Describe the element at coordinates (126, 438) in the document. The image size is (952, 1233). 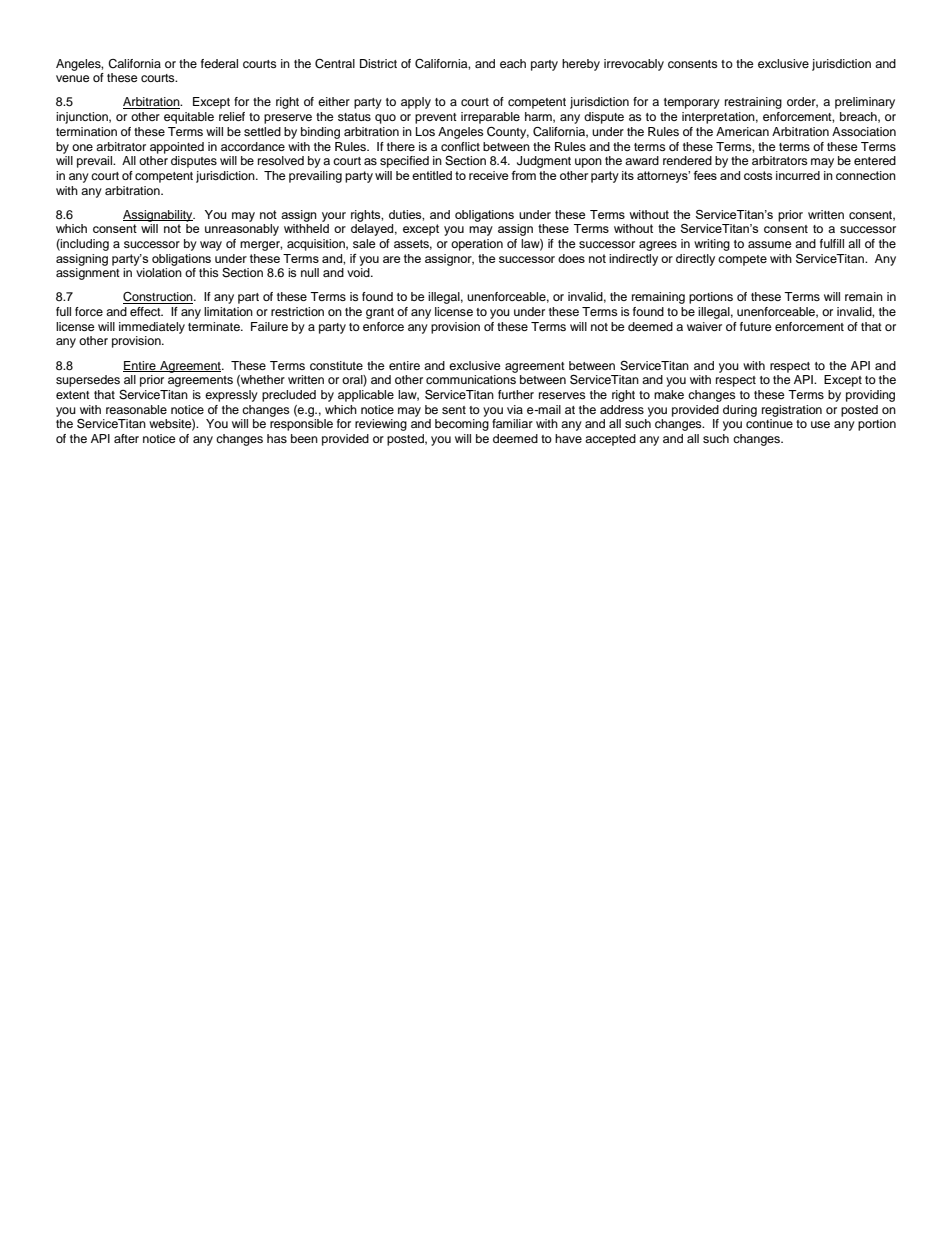
I see `after` at that location.
